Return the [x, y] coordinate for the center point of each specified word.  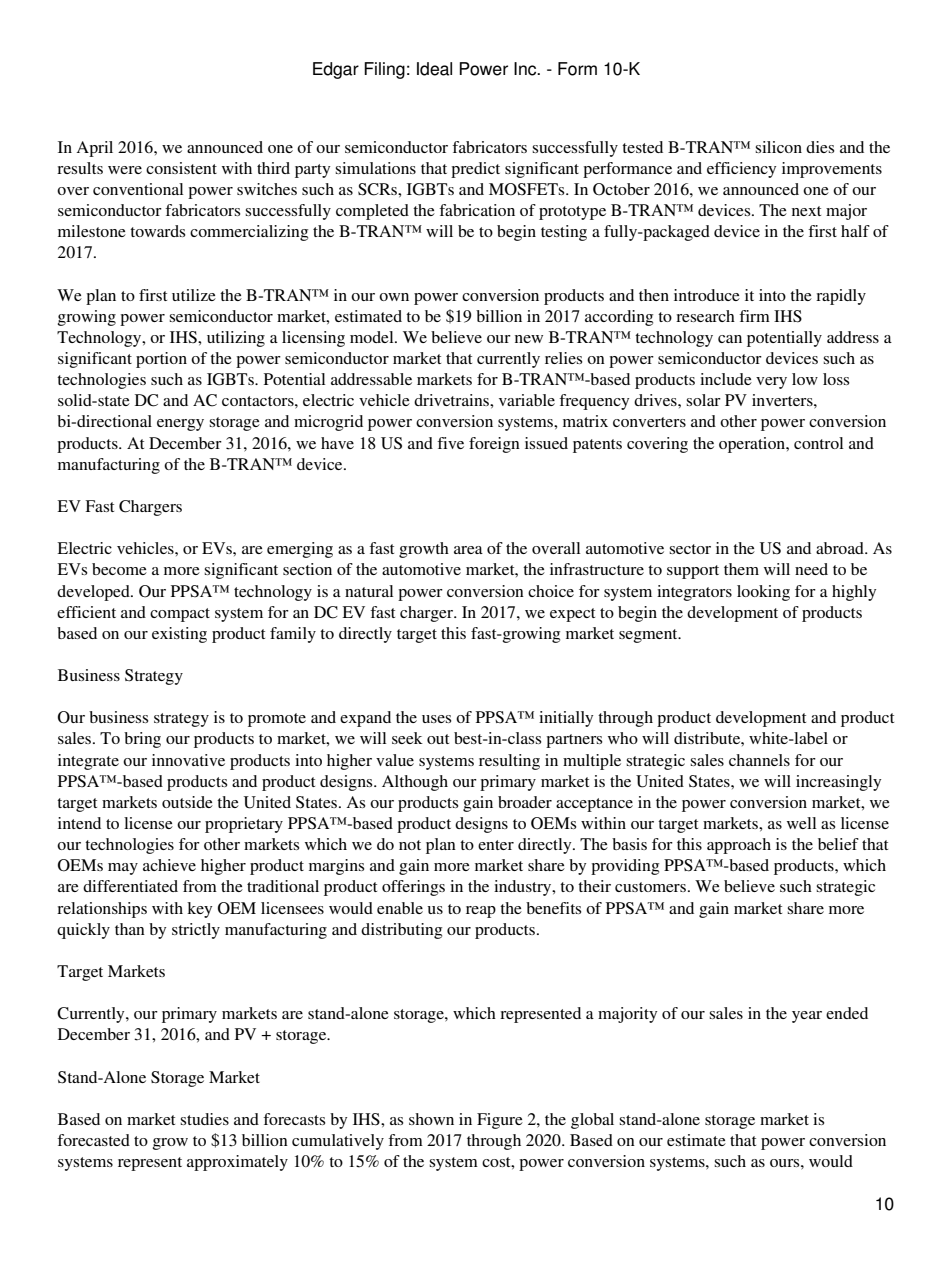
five [450, 443]
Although [415, 783]
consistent [181, 168]
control [818, 443]
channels [759, 760]
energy [180, 425]
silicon [778, 147]
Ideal [434, 69]
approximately [237, 1163]
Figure [500, 1121]
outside [187, 802]
